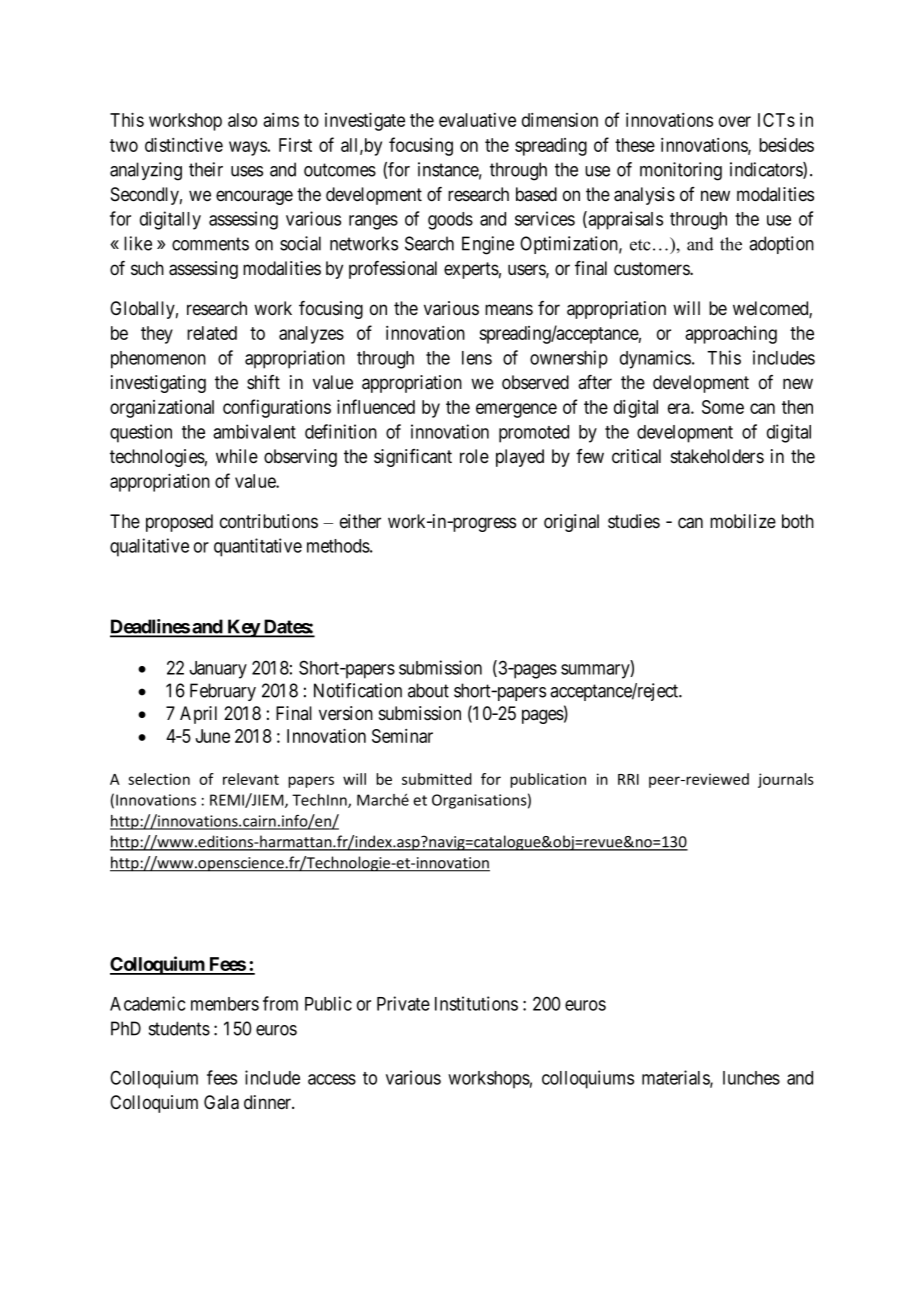 The image size is (924, 1308). Describe the element at coordinates (251, 779) in the page. I see `relevant` at that location.
